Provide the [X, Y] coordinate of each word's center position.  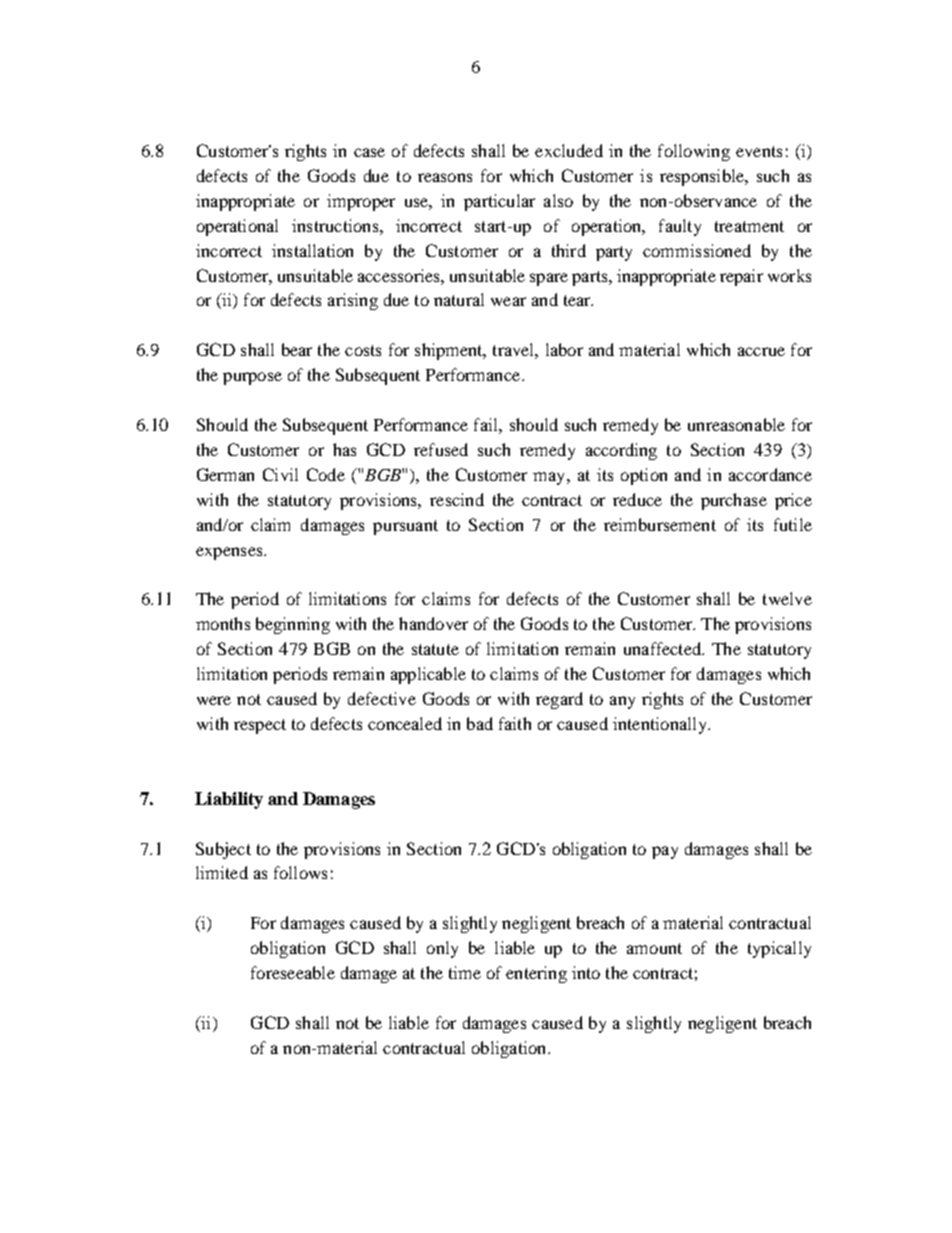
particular [499, 202]
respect [260, 726]
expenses [230, 553]
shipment [450, 351]
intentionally [661, 725]
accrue [761, 351]
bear [297, 349]
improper [361, 202]
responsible [703, 177]
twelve [787, 598]
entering [536, 974]
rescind [457, 499]
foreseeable [293, 972]
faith [515, 723]
